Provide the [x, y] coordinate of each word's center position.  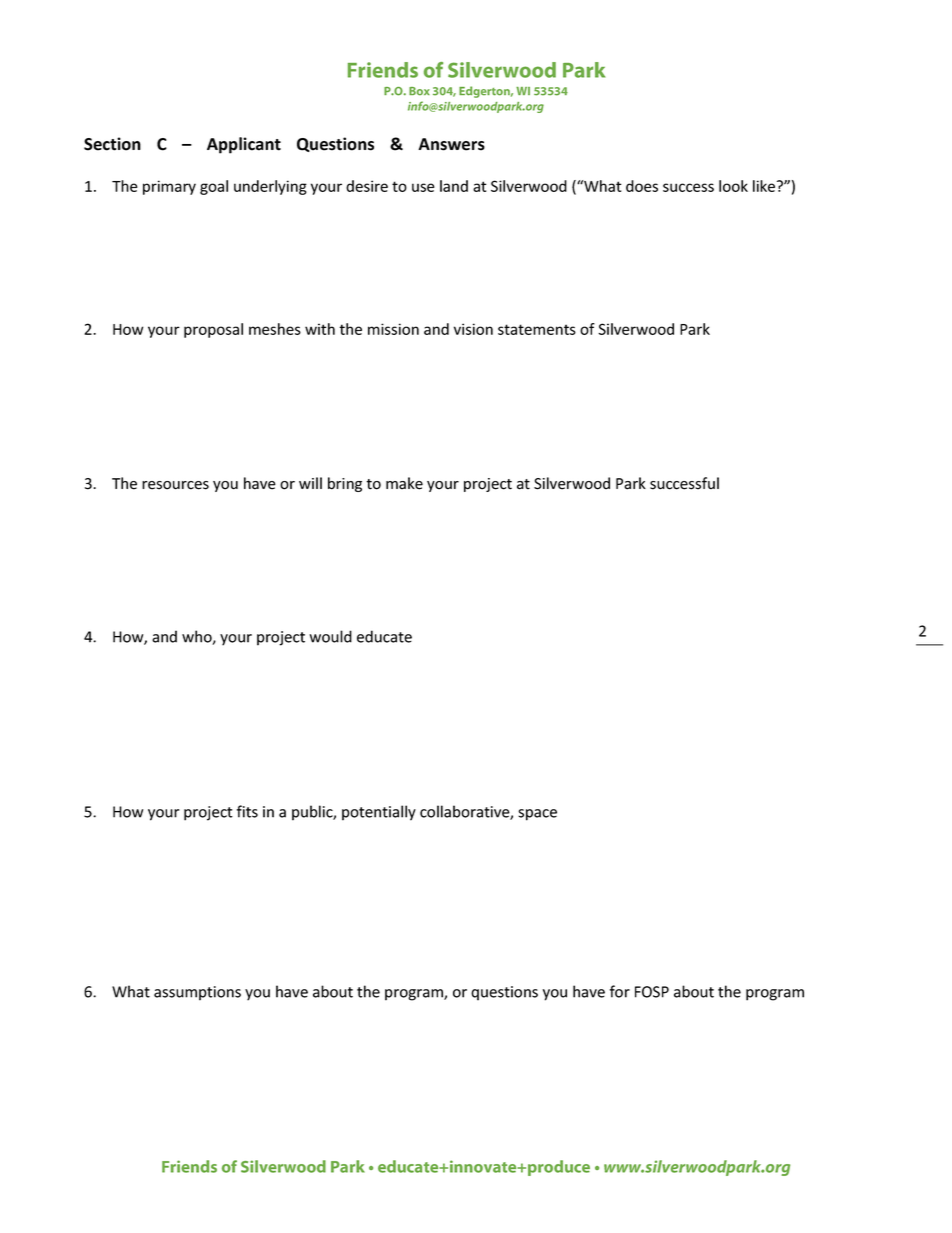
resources [175, 485]
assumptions [197, 993]
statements [537, 329]
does [642, 186]
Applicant [244, 145]
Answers [451, 144]
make [404, 483]
